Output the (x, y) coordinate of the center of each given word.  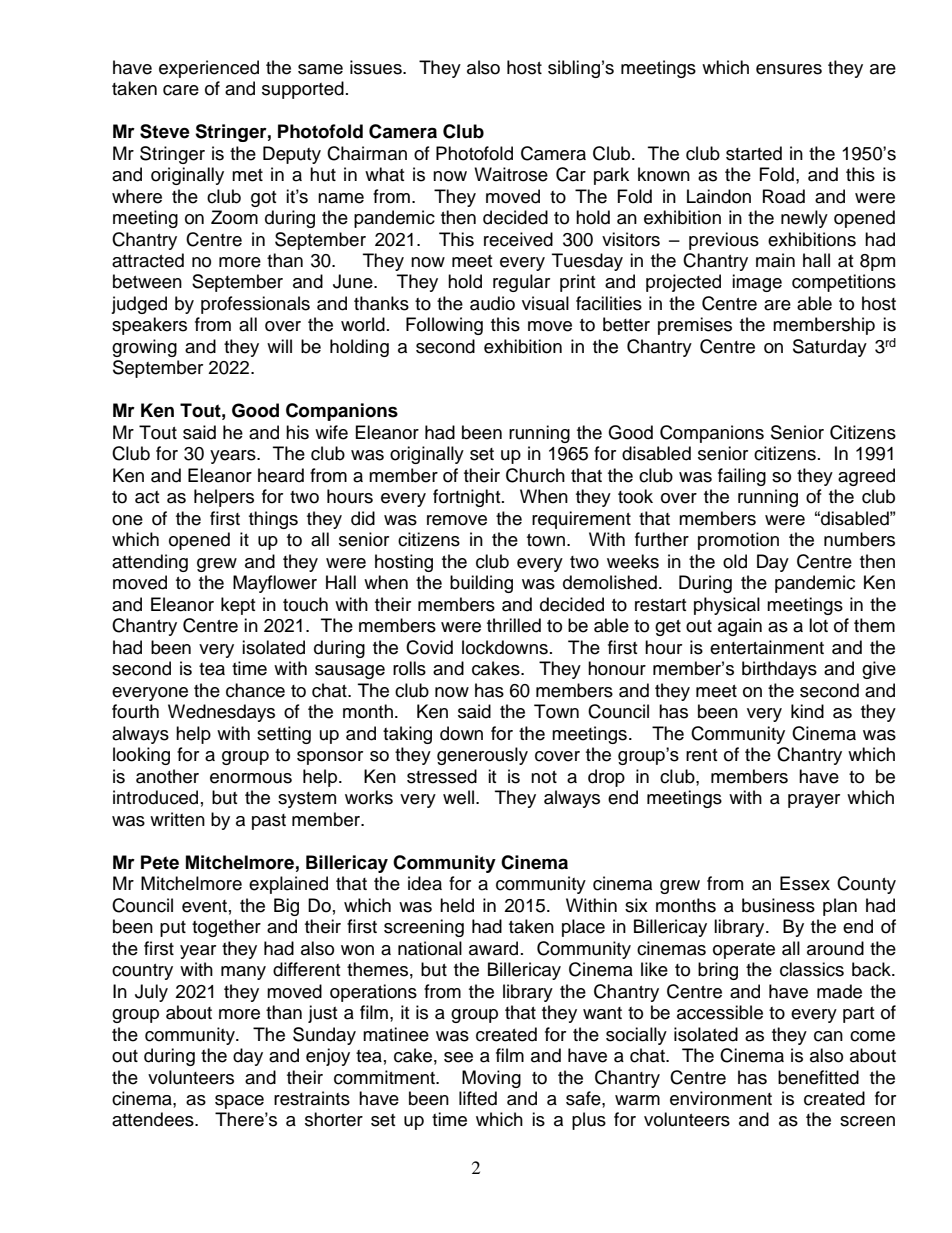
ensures (789, 69)
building (481, 584)
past (269, 822)
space (239, 1102)
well (460, 797)
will (279, 346)
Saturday (830, 348)
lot (818, 625)
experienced (209, 69)
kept (238, 606)
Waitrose (511, 174)
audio (492, 303)
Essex (805, 883)
